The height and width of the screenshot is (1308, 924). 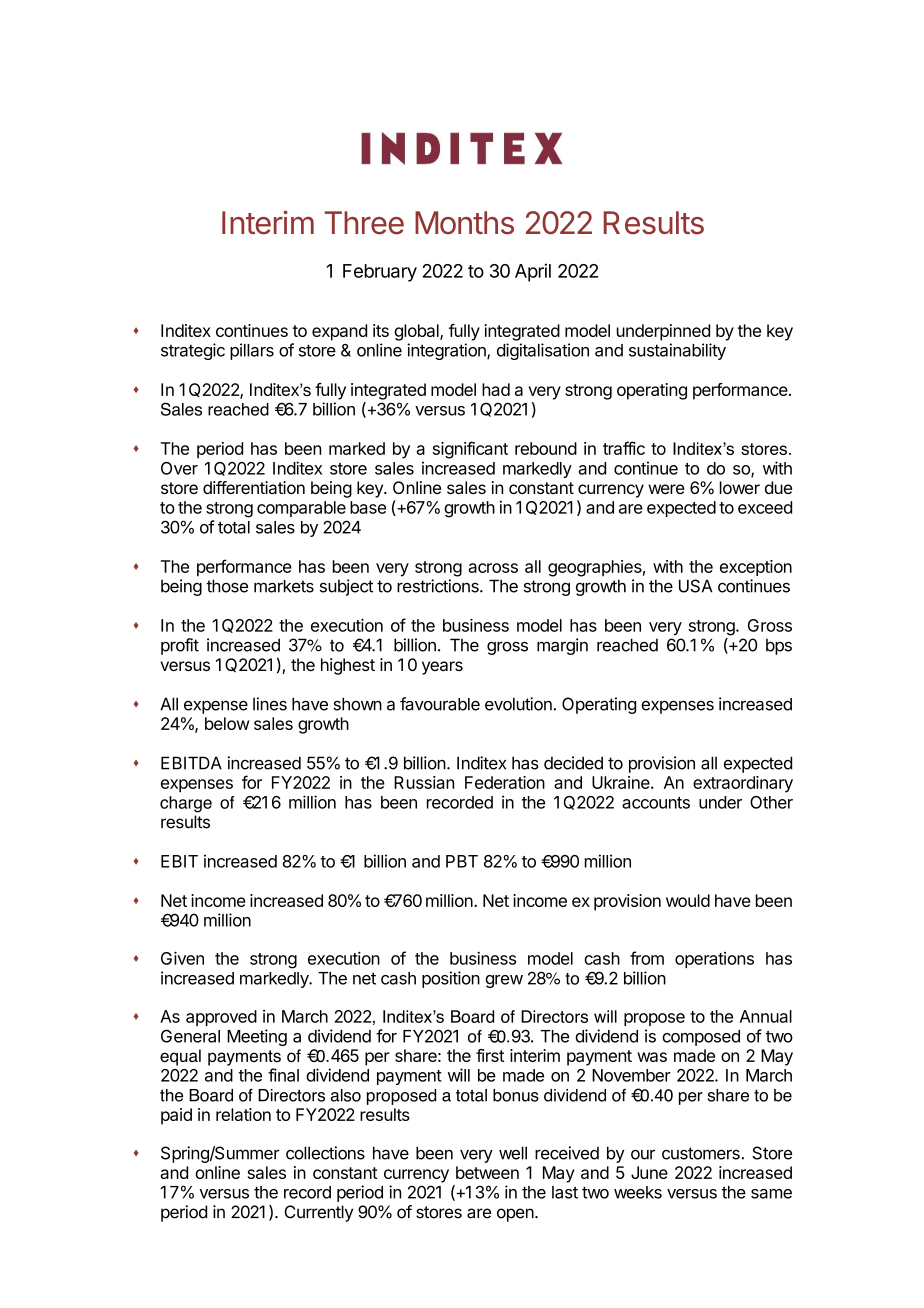 What do you see at coordinates (688, 900) in the screenshot?
I see `would` at bounding box center [688, 900].
